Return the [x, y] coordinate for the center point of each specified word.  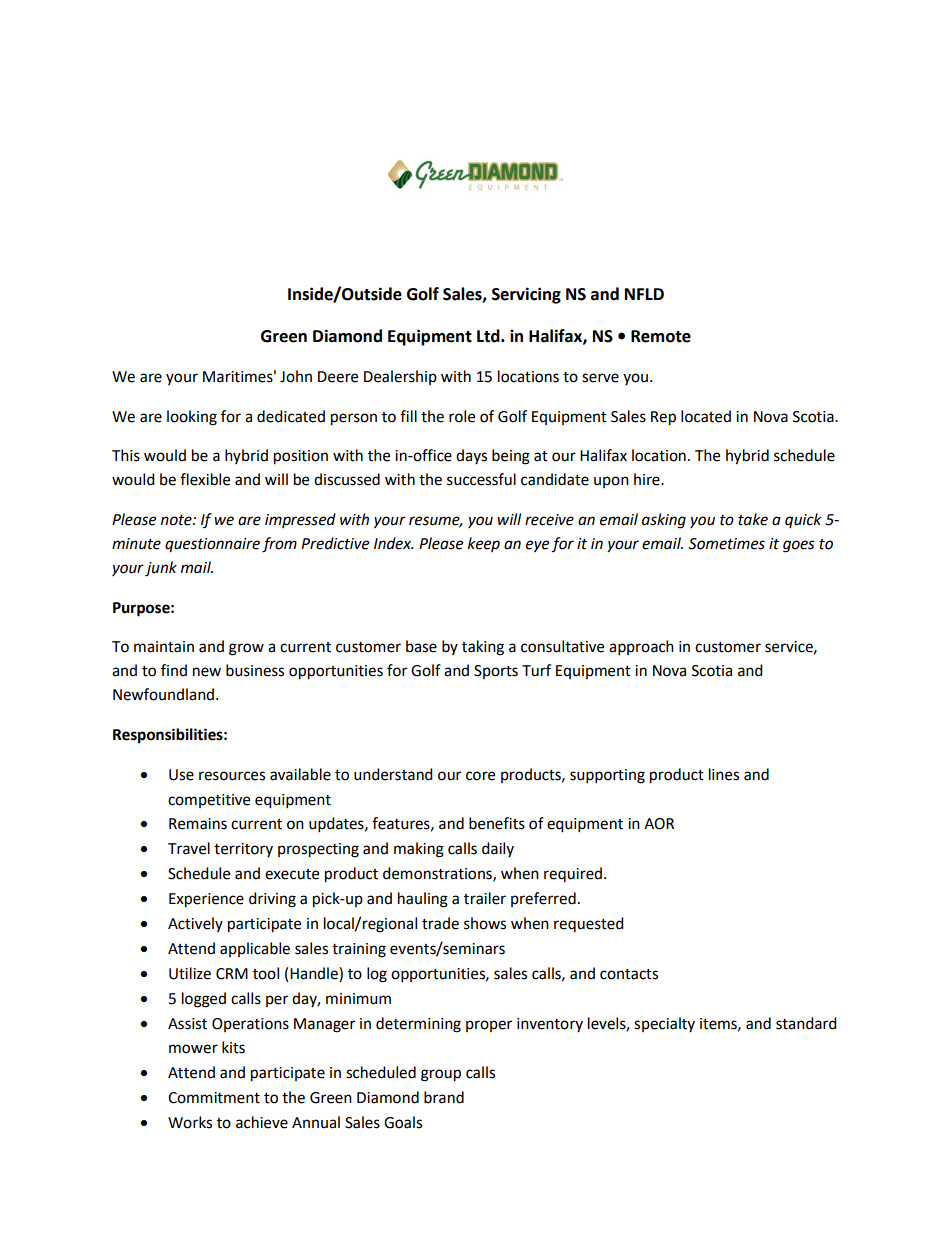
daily [498, 849]
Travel [189, 848]
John [296, 376]
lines [724, 774]
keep [484, 544]
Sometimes [726, 544]
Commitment [214, 1098]
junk [161, 569]
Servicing [526, 295]
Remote [661, 336]
